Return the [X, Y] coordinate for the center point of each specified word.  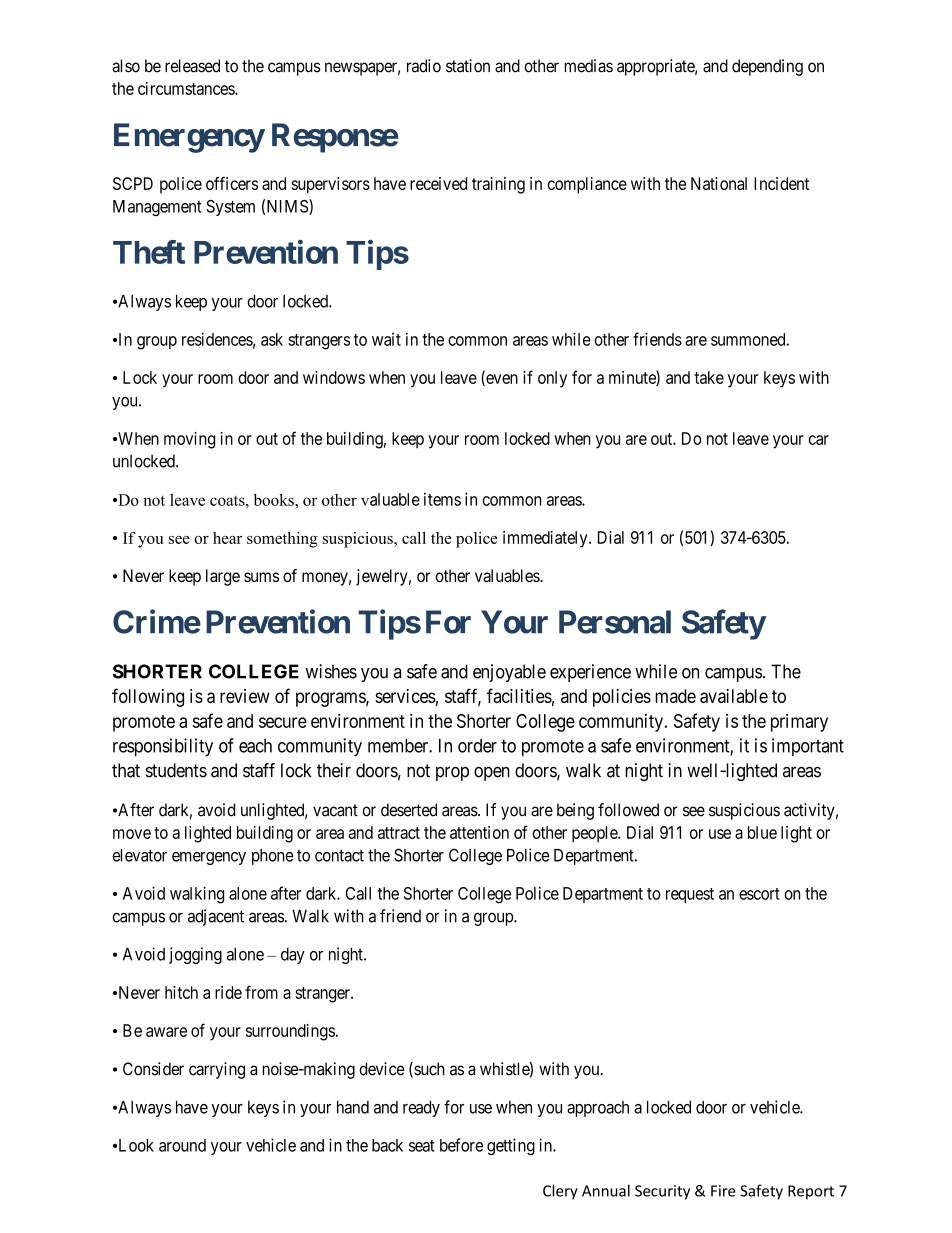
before [461, 1145]
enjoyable [509, 673]
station [468, 66]
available [734, 696]
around [182, 1145]
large [223, 577]
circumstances [187, 88]
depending [767, 67]
